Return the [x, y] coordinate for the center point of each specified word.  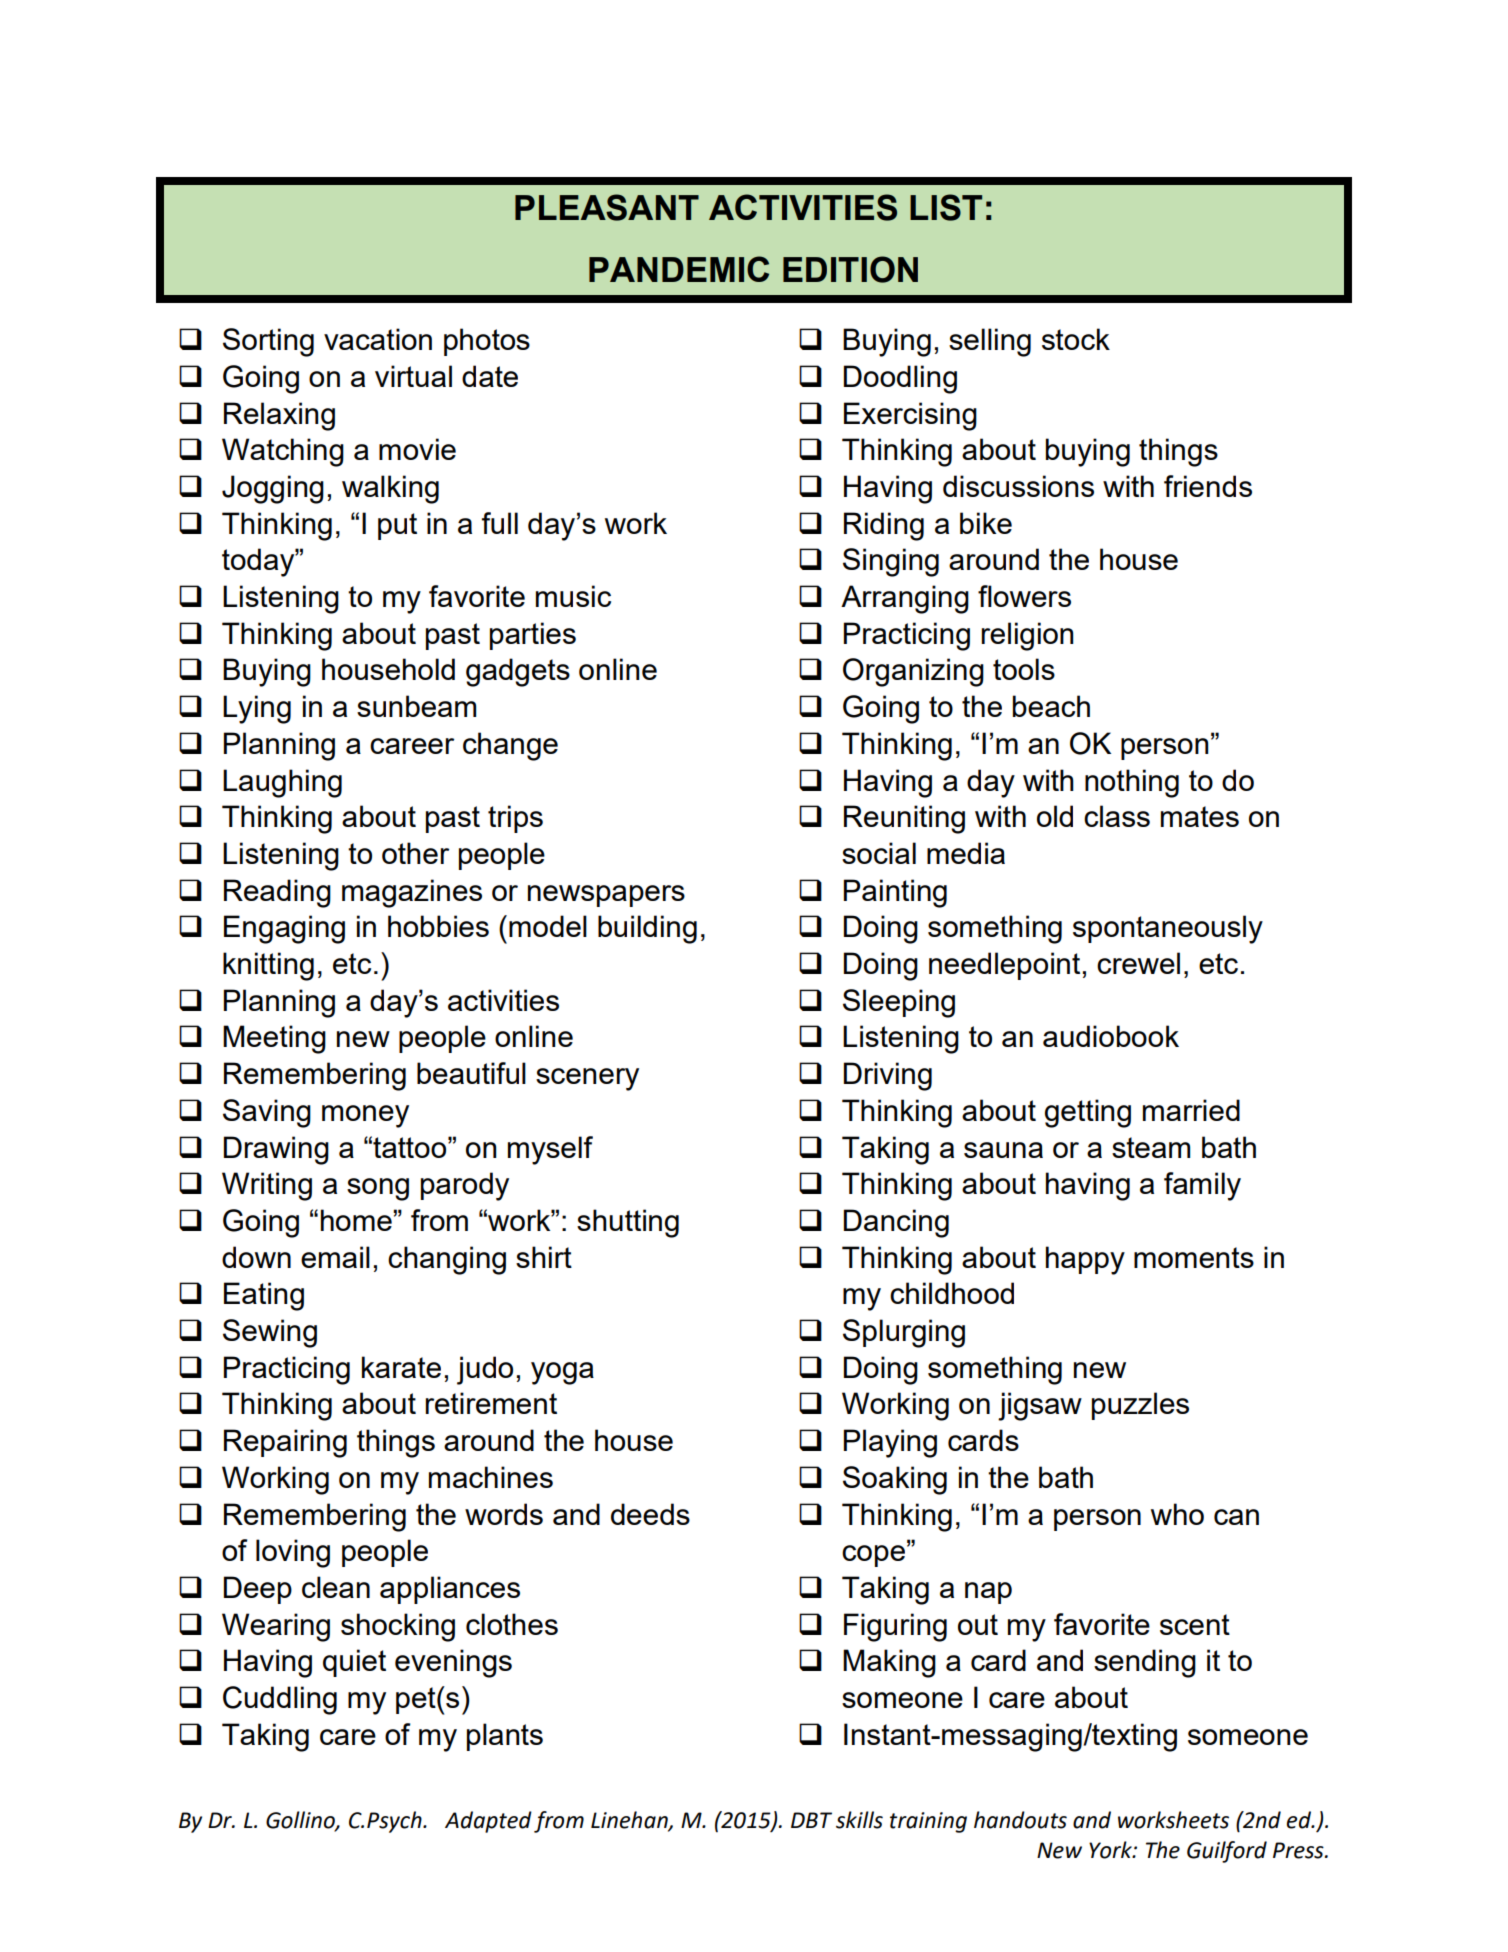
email [335, 1257]
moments [1194, 1257]
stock [1076, 339]
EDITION [850, 269]
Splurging [904, 1333]
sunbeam [416, 706]
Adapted [488, 1822]
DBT [811, 1820]
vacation [378, 339]
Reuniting [904, 819]
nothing [1132, 783]
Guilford [1227, 1852]
